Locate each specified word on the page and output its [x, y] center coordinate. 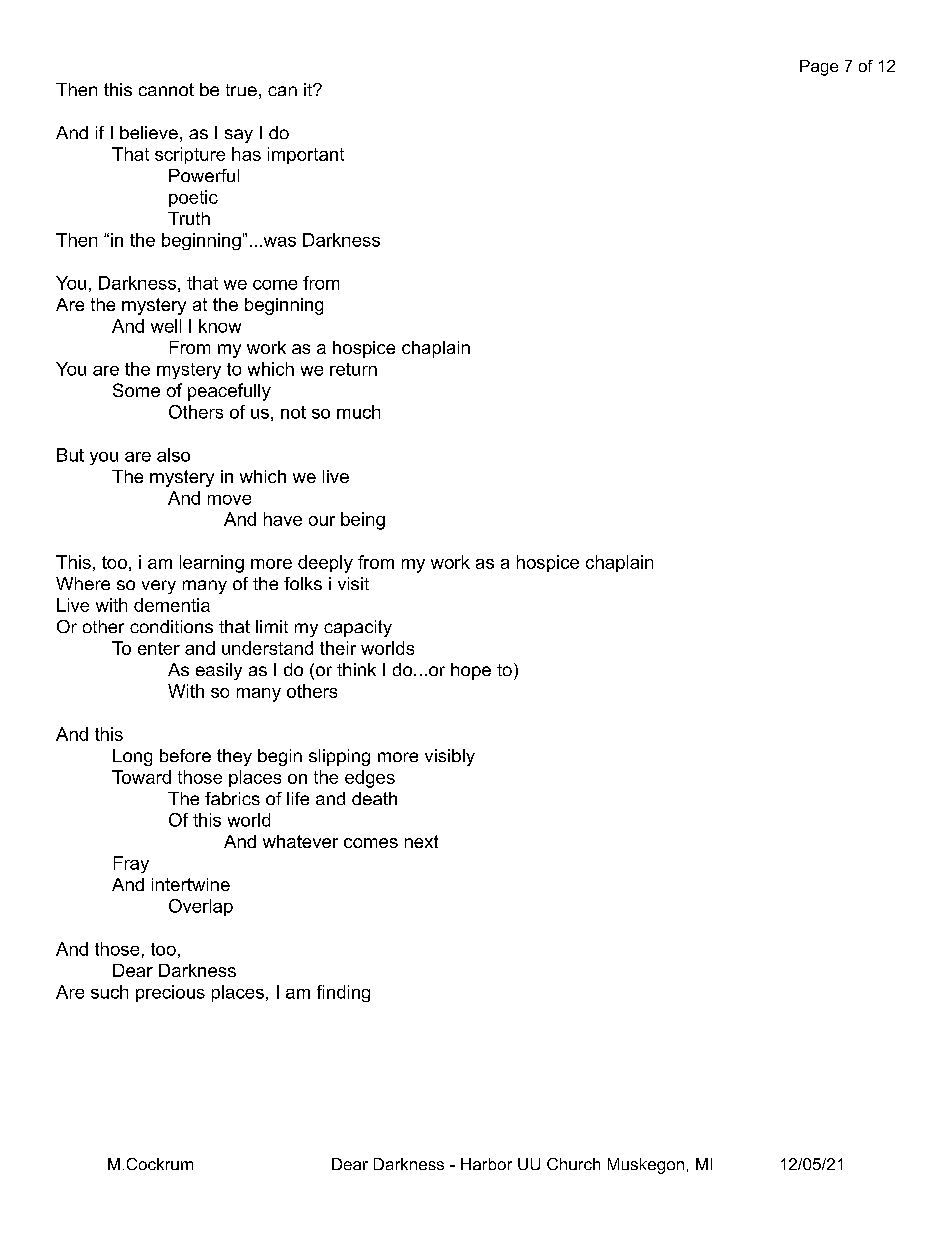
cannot [166, 89]
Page [819, 68]
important [306, 155]
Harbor [486, 1164]
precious [170, 993]
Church [573, 1164]
